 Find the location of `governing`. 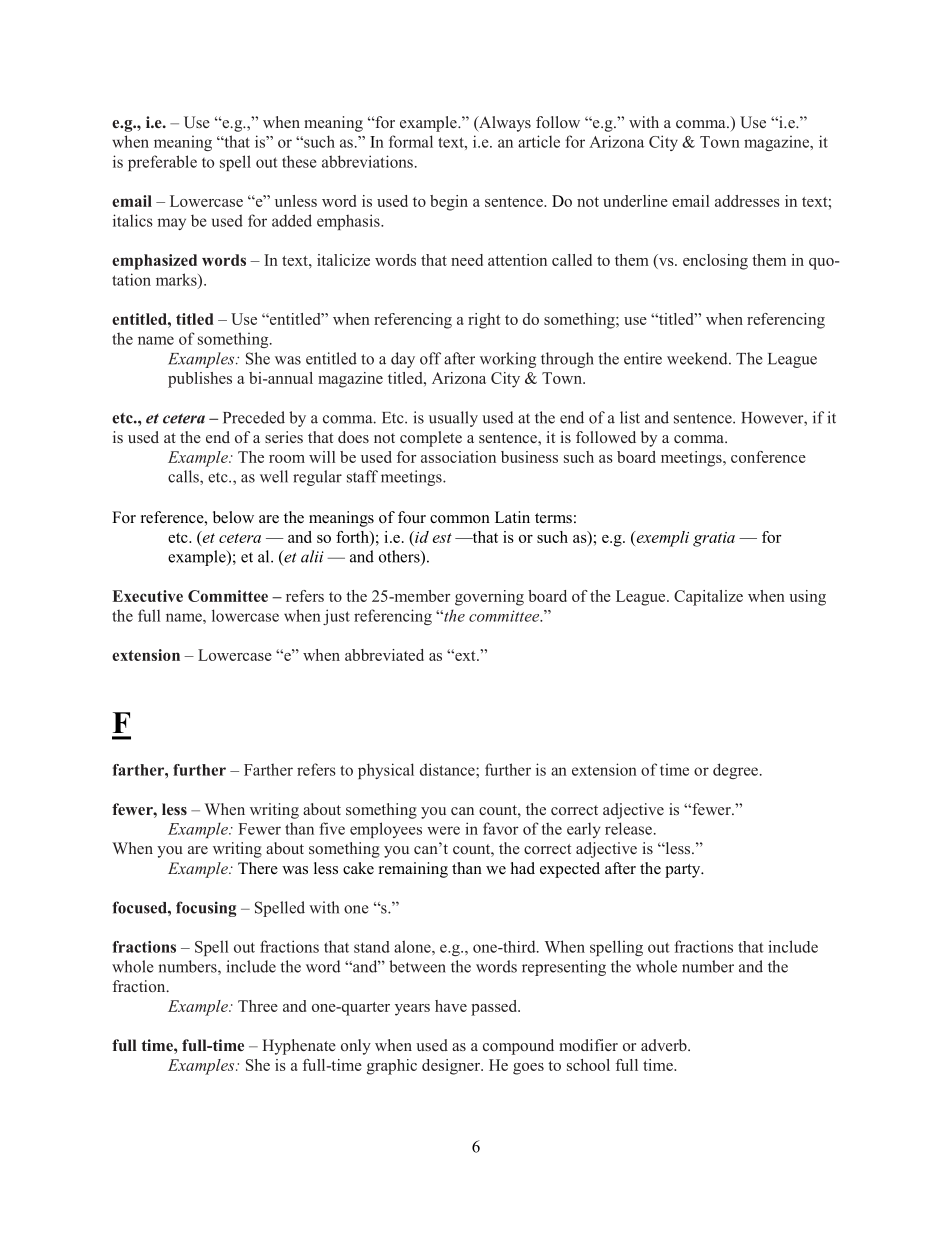

governing is located at coordinates (489, 598).
